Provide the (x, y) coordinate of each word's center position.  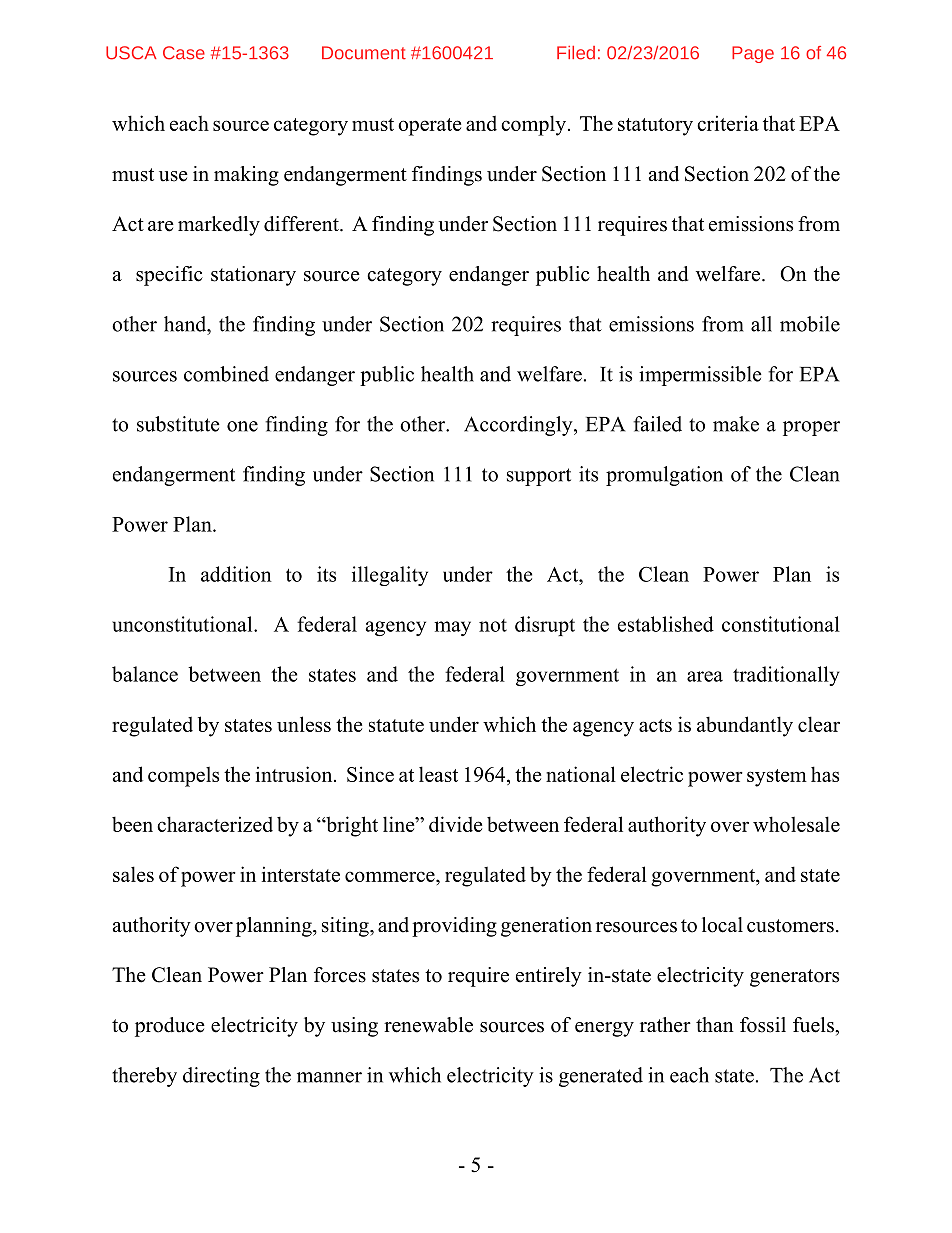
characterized (215, 824)
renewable (428, 1025)
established (666, 624)
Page (753, 54)
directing (221, 1077)
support (539, 477)
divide (455, 824)
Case (184, 53)
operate (429, 127)
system (777, 778)
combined (226, 374)
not (493, 625)
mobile (810, 324)
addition (236, 574)
